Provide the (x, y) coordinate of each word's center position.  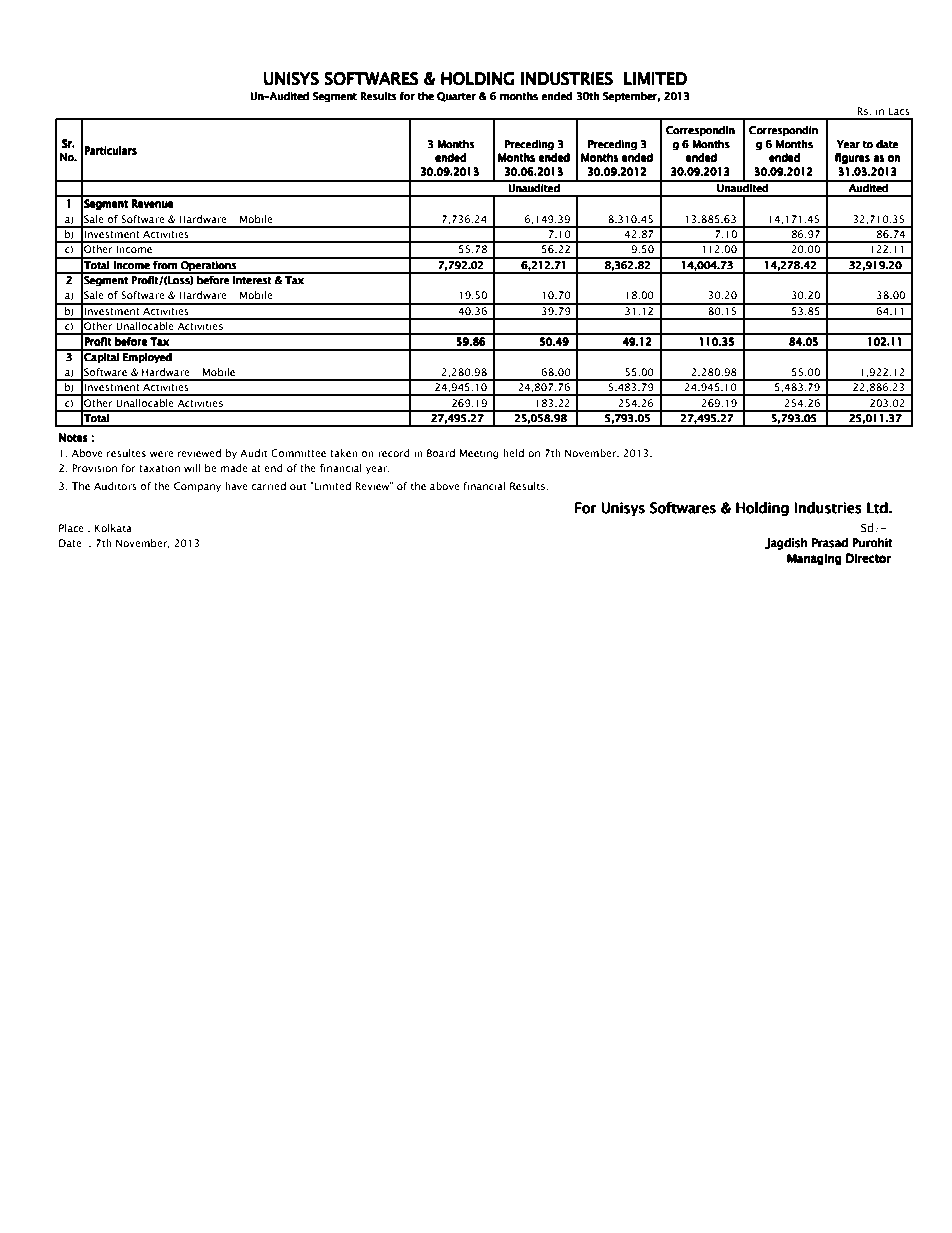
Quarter (457, 97)
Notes (73, 438)
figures (852, 158)
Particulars (110, 151)
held (513, 453)
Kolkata (113, 528)
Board (441, 453)
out (298, 486)
